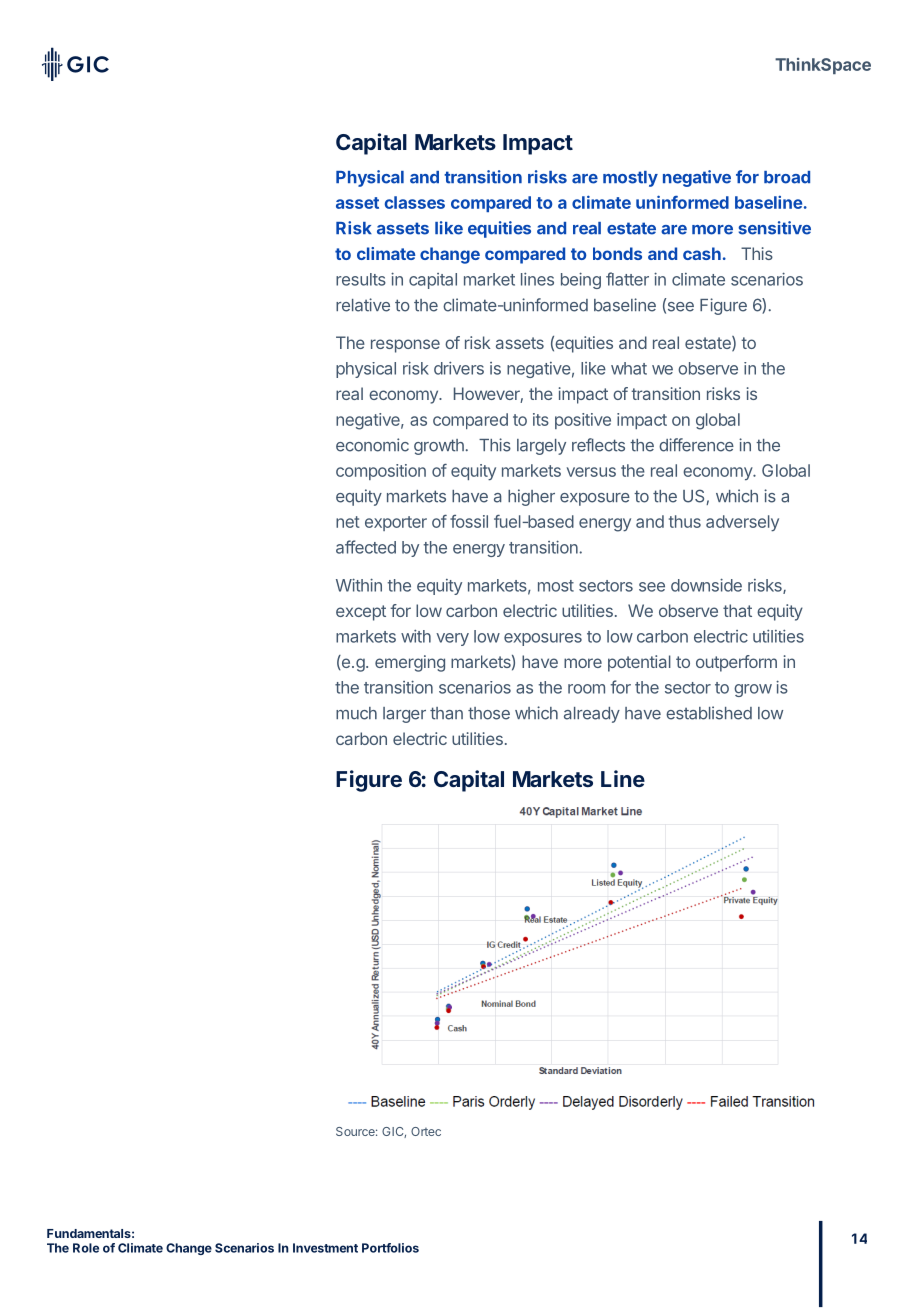 The height and width of the screenshot is (1308, 924). I want to click on cash, so click(702, 253).
